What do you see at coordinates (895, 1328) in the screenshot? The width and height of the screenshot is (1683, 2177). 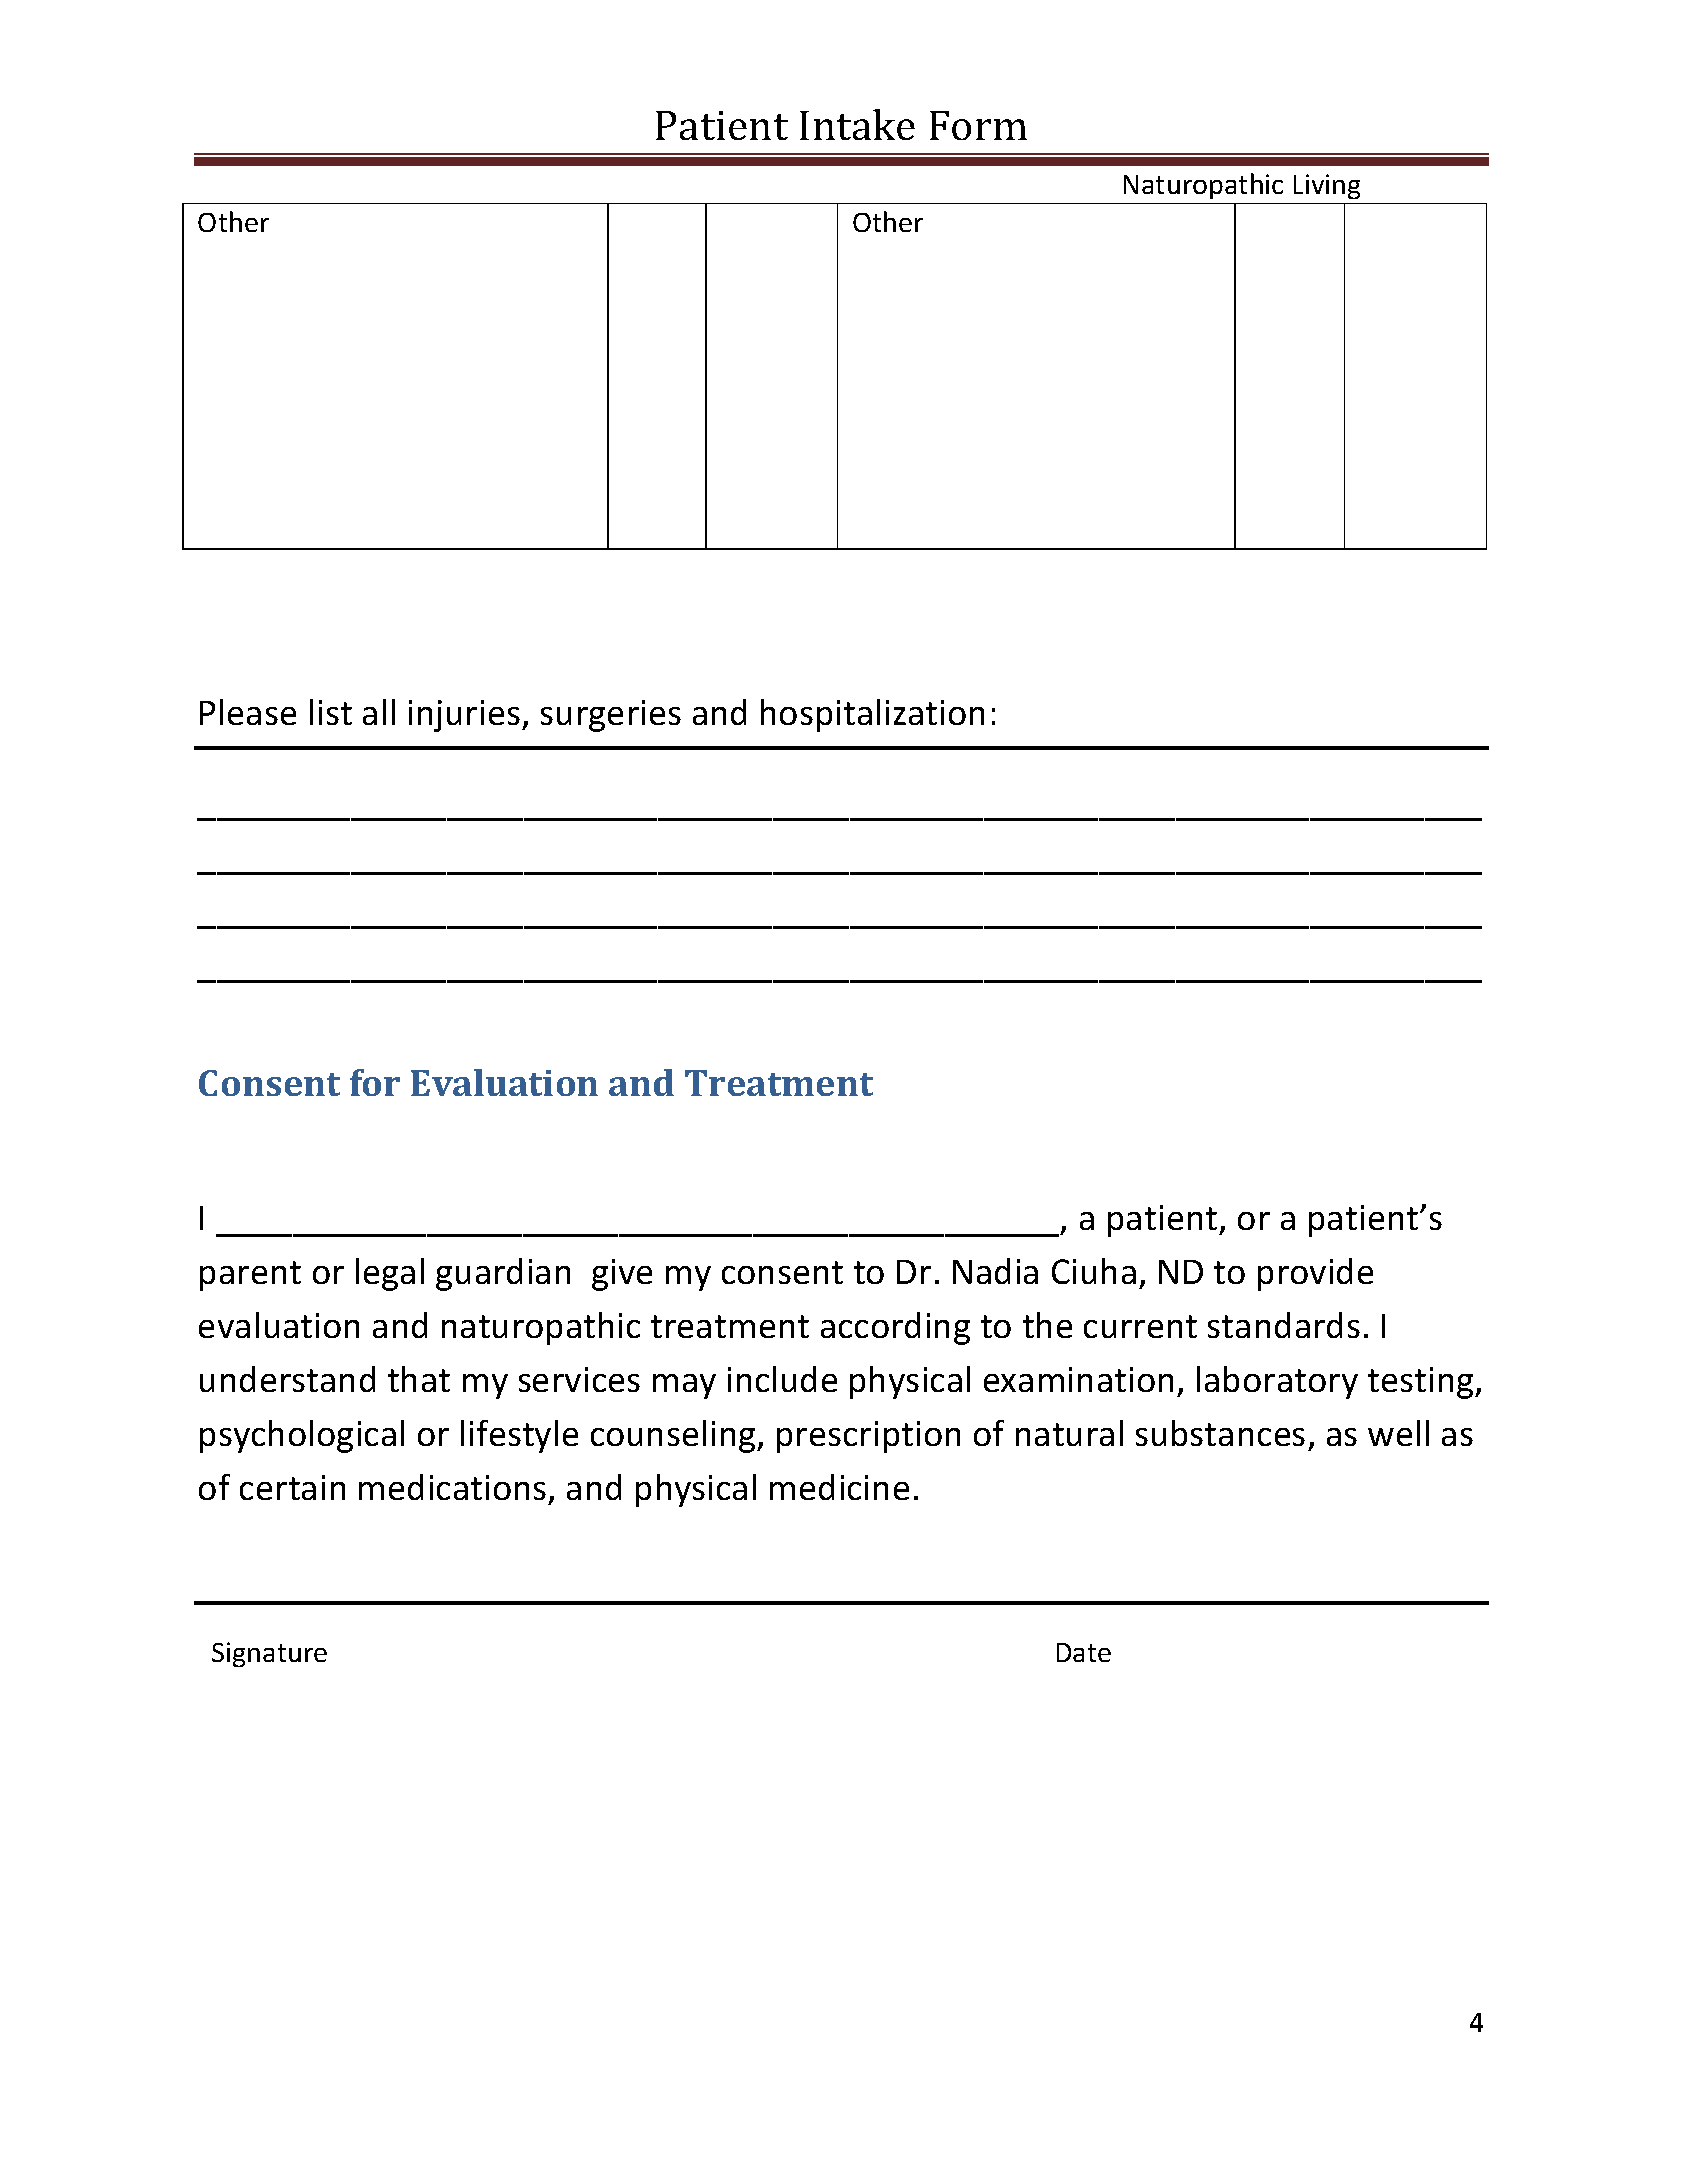 I see `according` at bounding box center [895, 1328].
